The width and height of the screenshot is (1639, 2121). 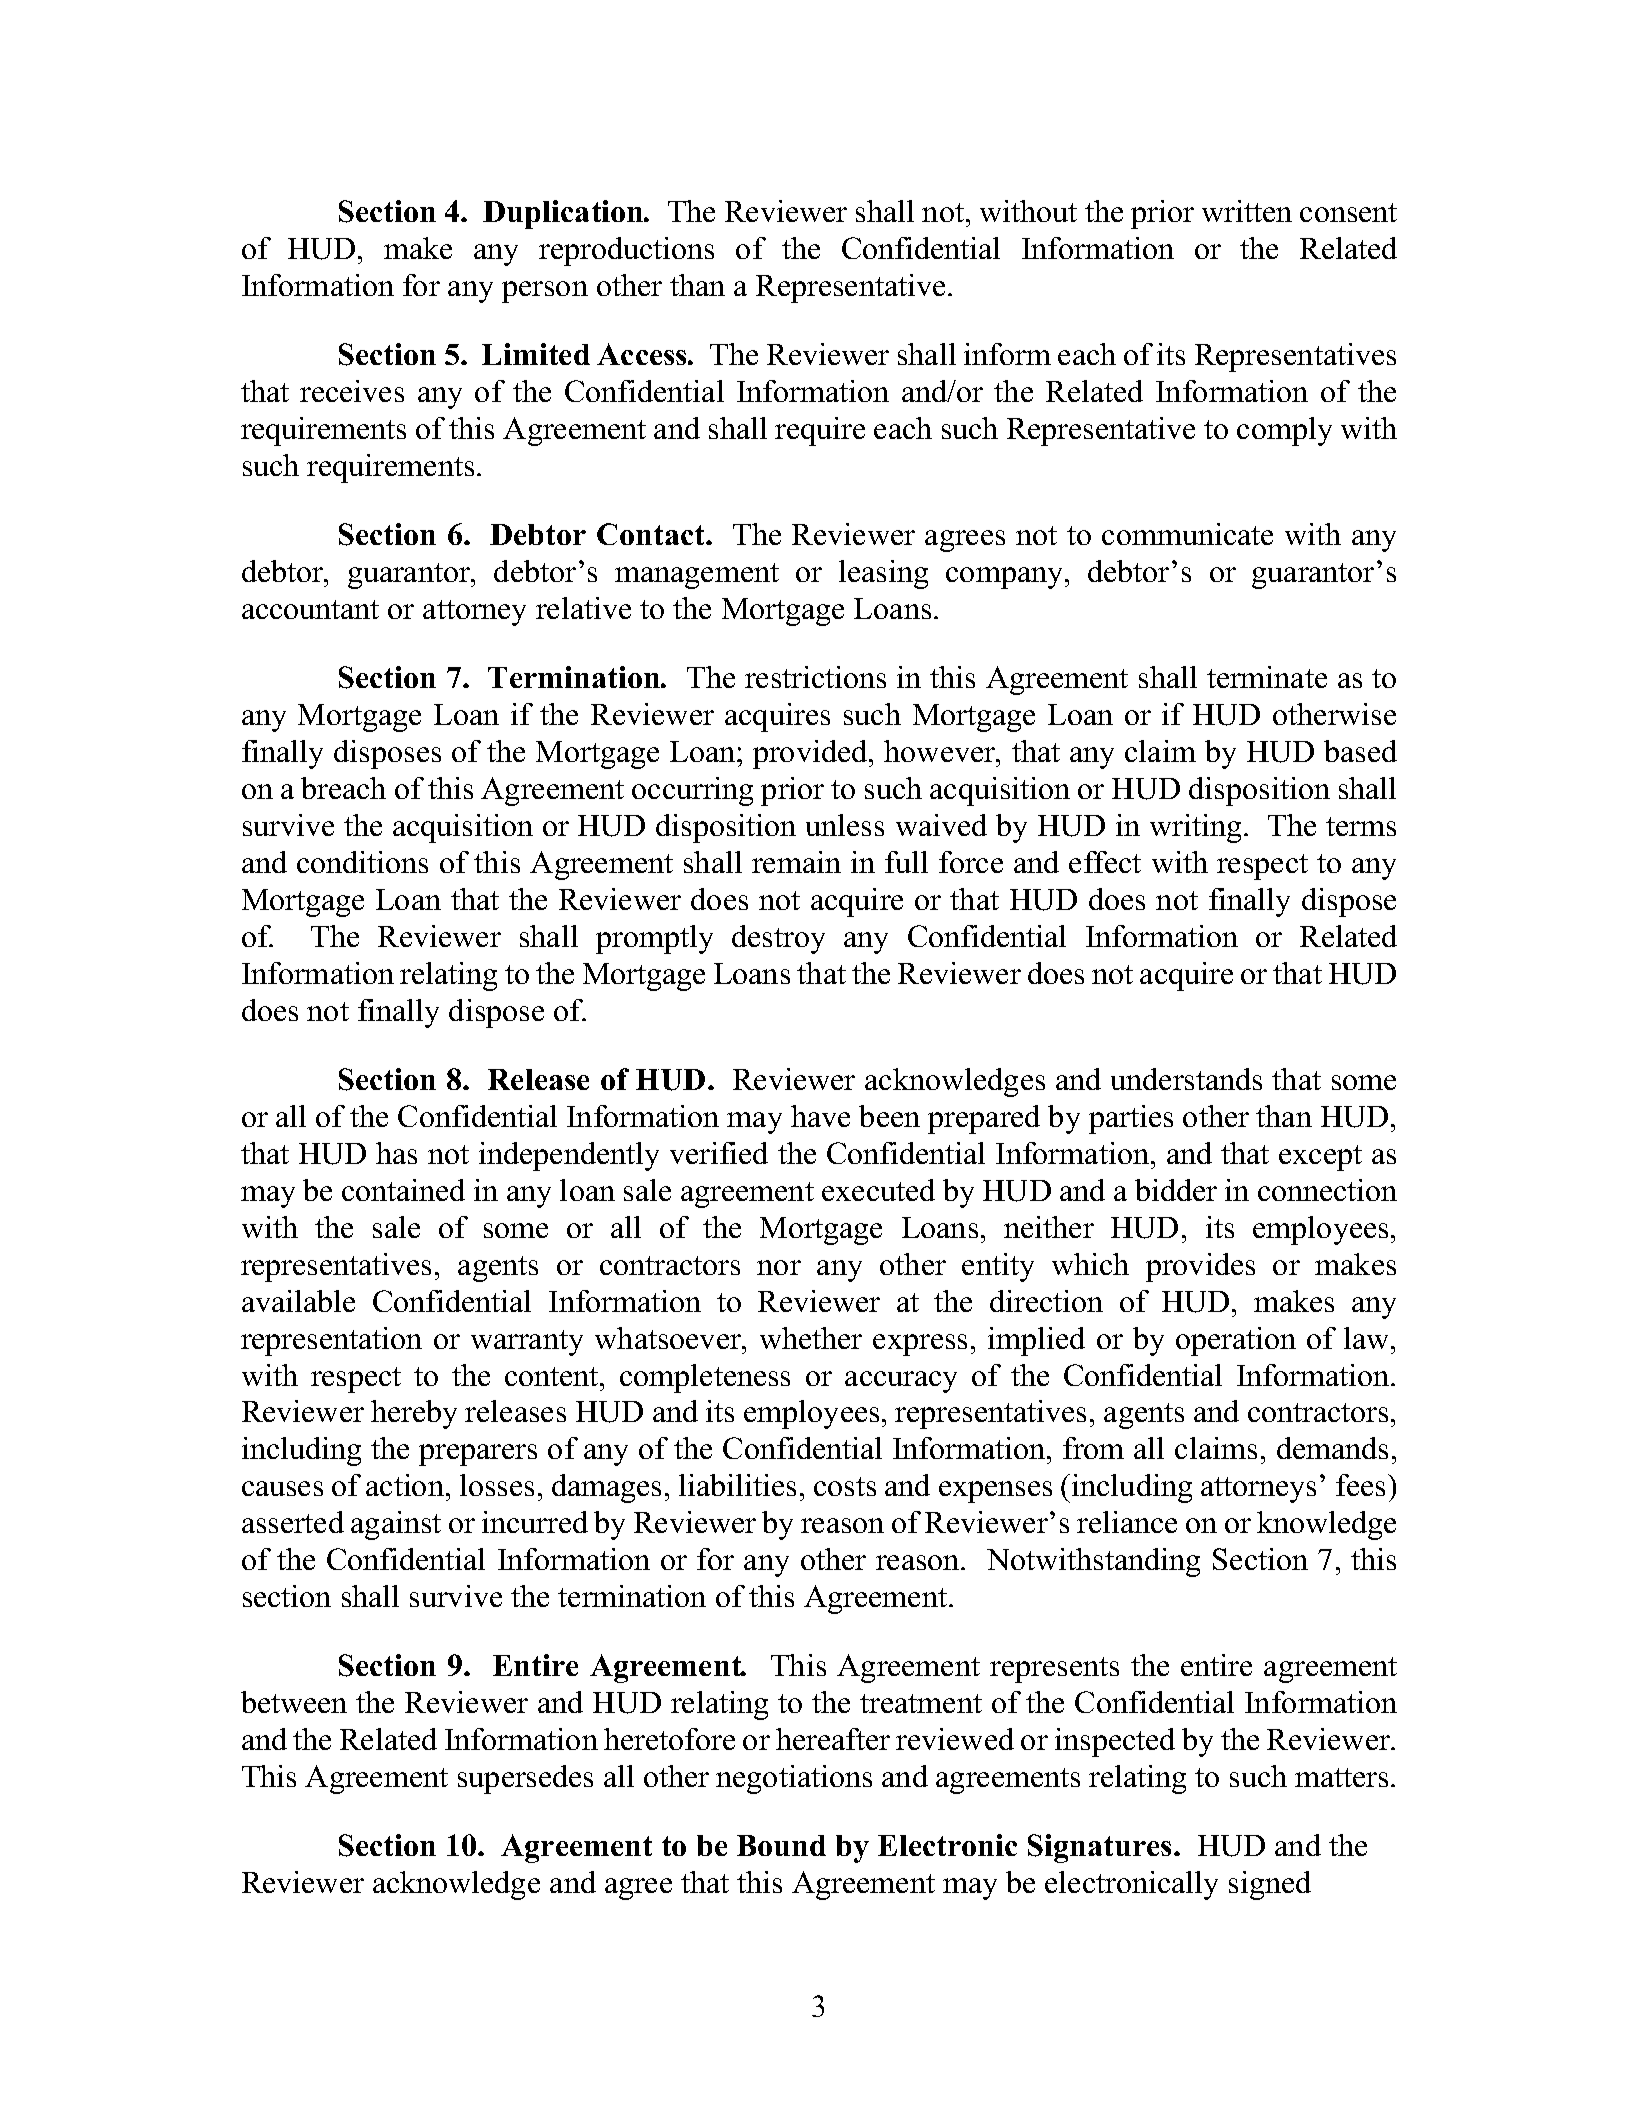 What do you see at coordinates (626, 251) in the screenshot?
I see `reproductions` at bounding box center [626, 251].
